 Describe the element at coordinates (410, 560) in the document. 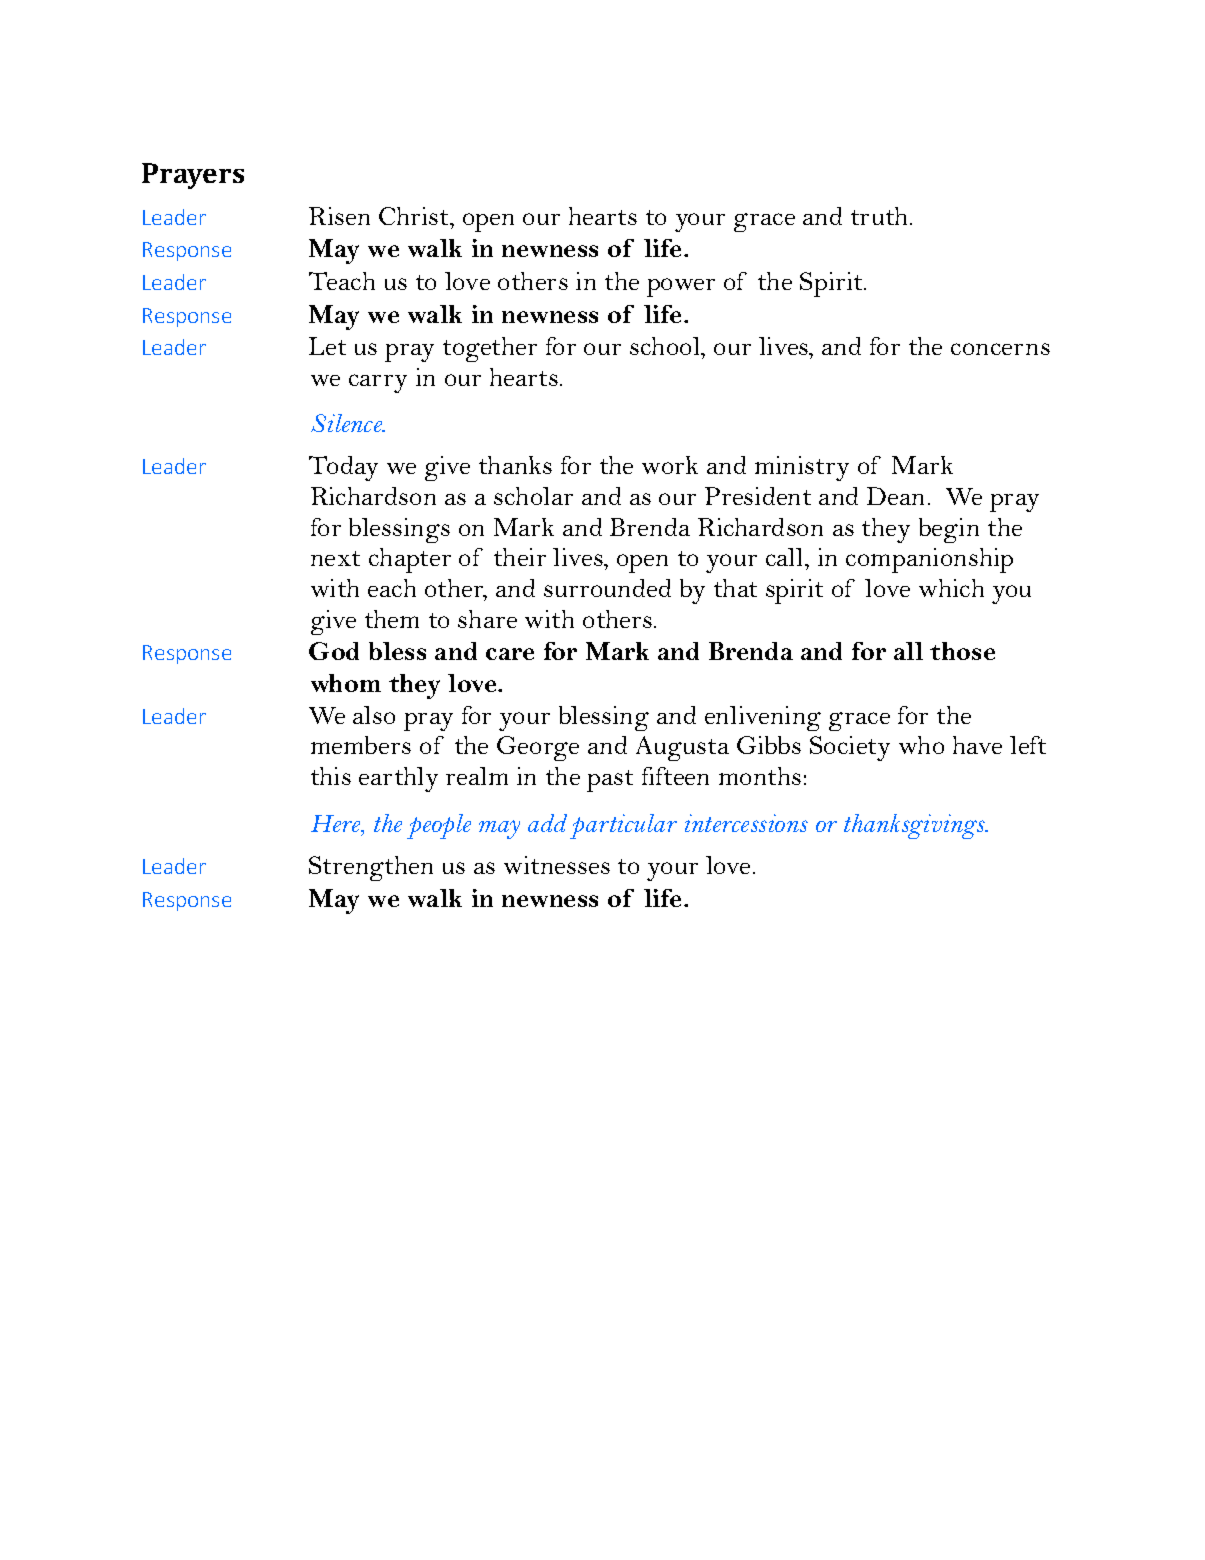

I see `chapter` at that location.
